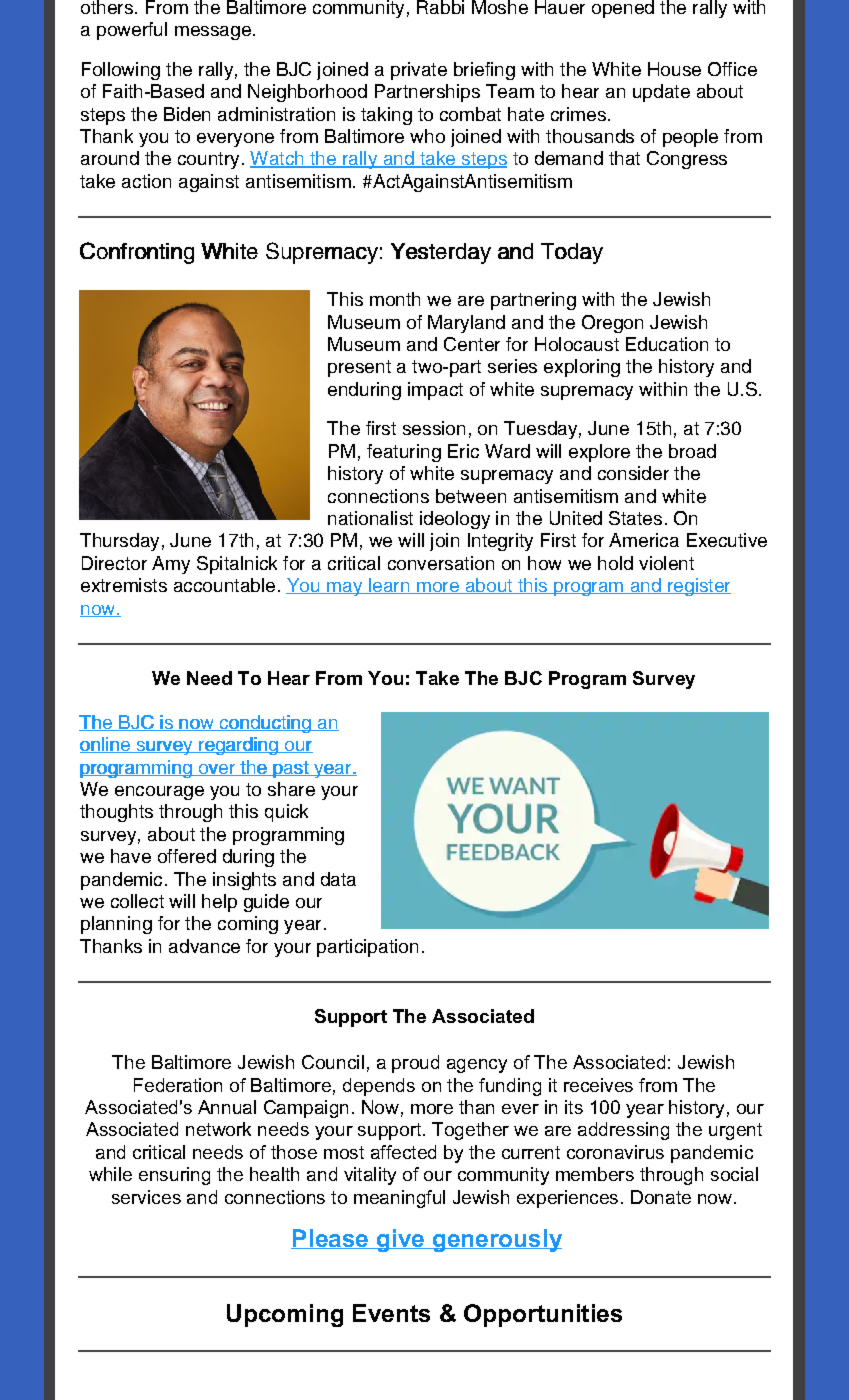  Describe the element at coordinates (400, 1240) in the screenshot. I see `give` at that location.
